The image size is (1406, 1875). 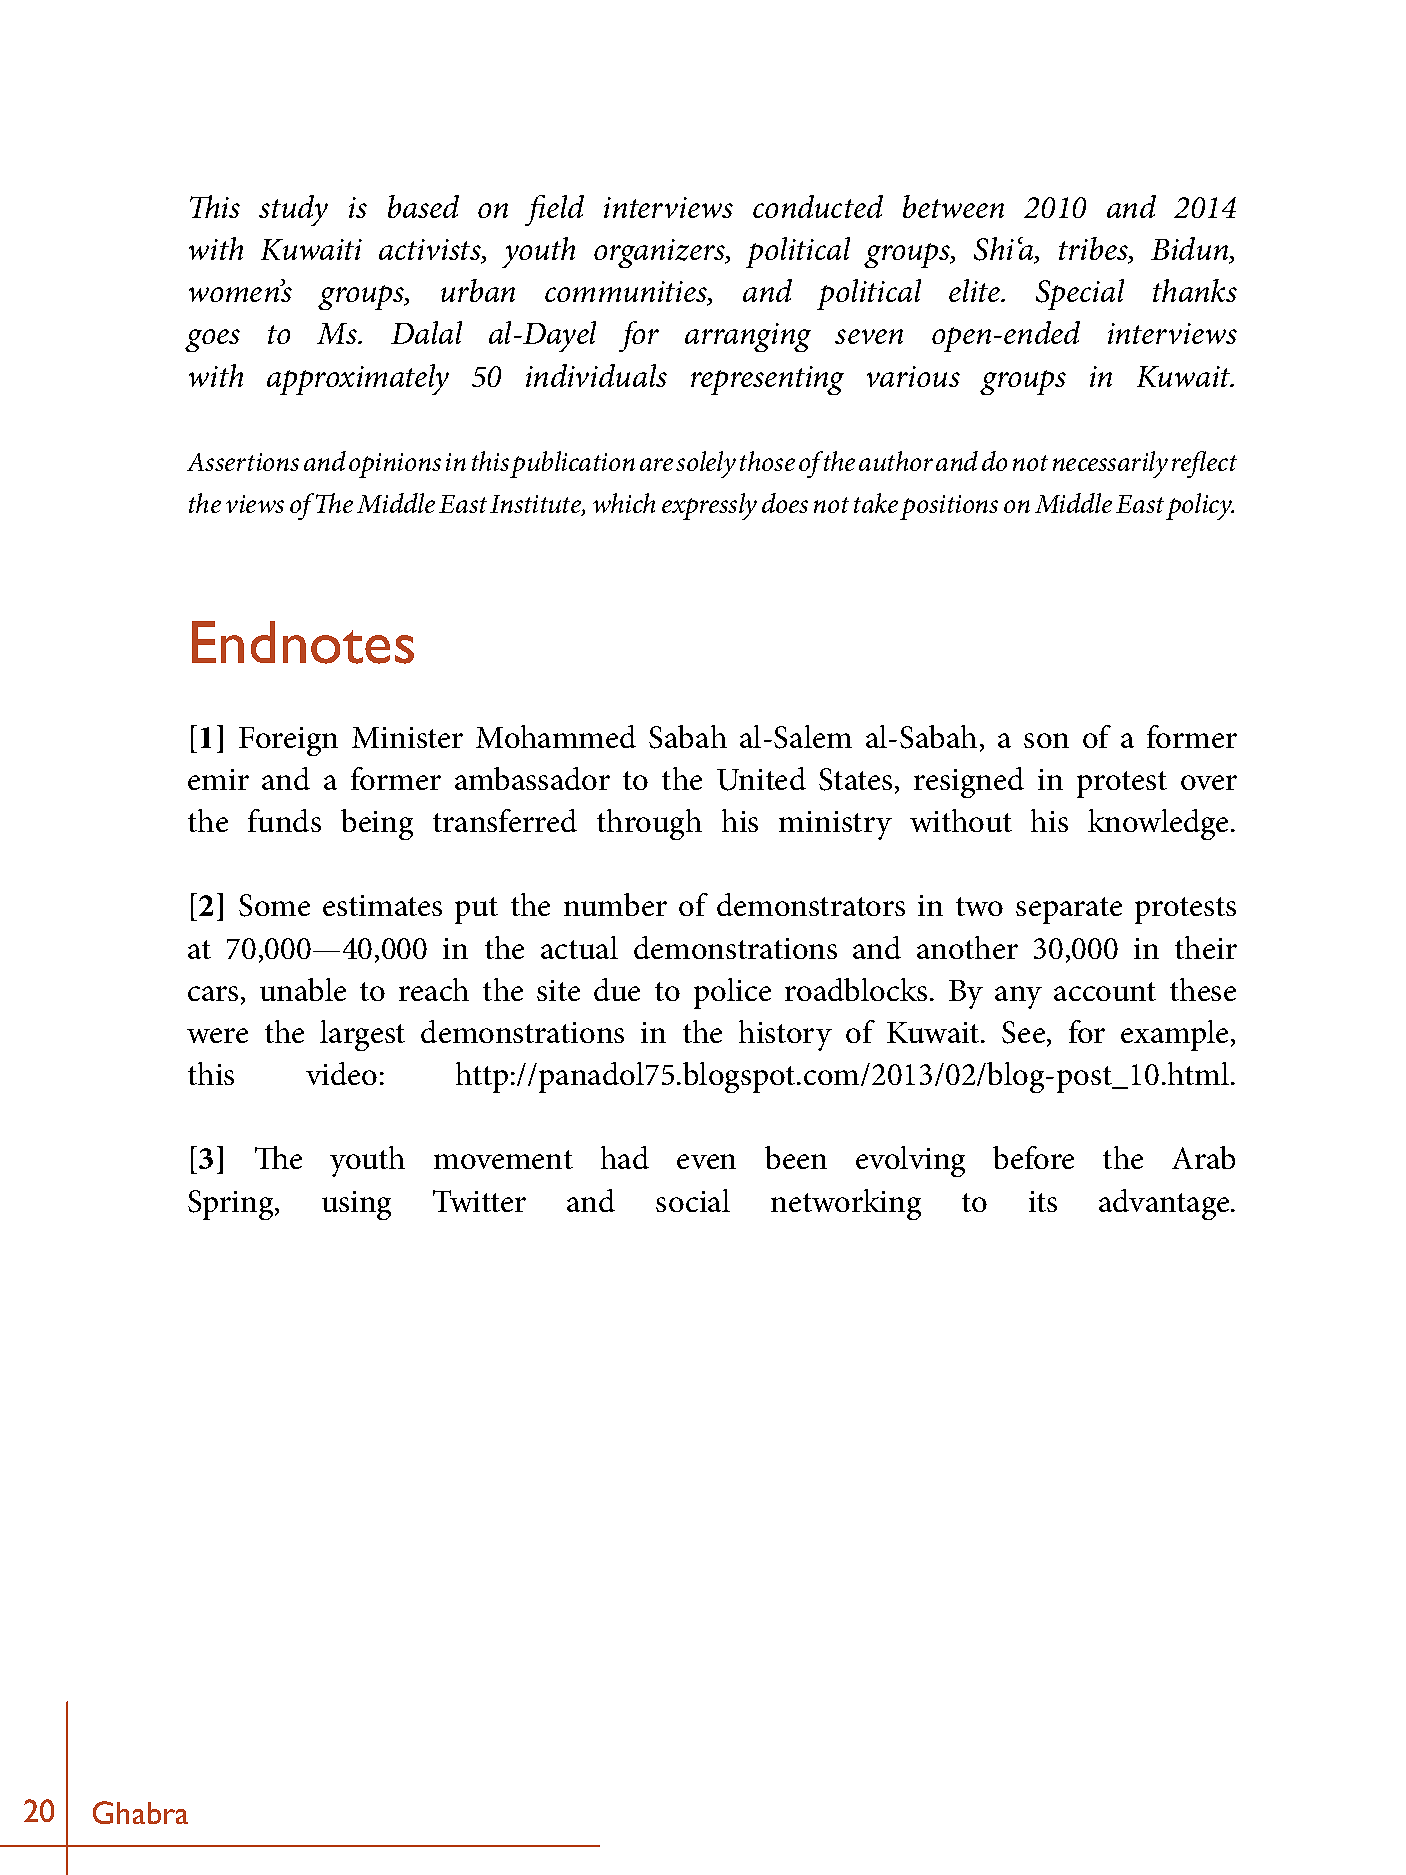 What do you see at coordinates (293, 210) in the document?
I see `study` at bounding box center [293, 210].
